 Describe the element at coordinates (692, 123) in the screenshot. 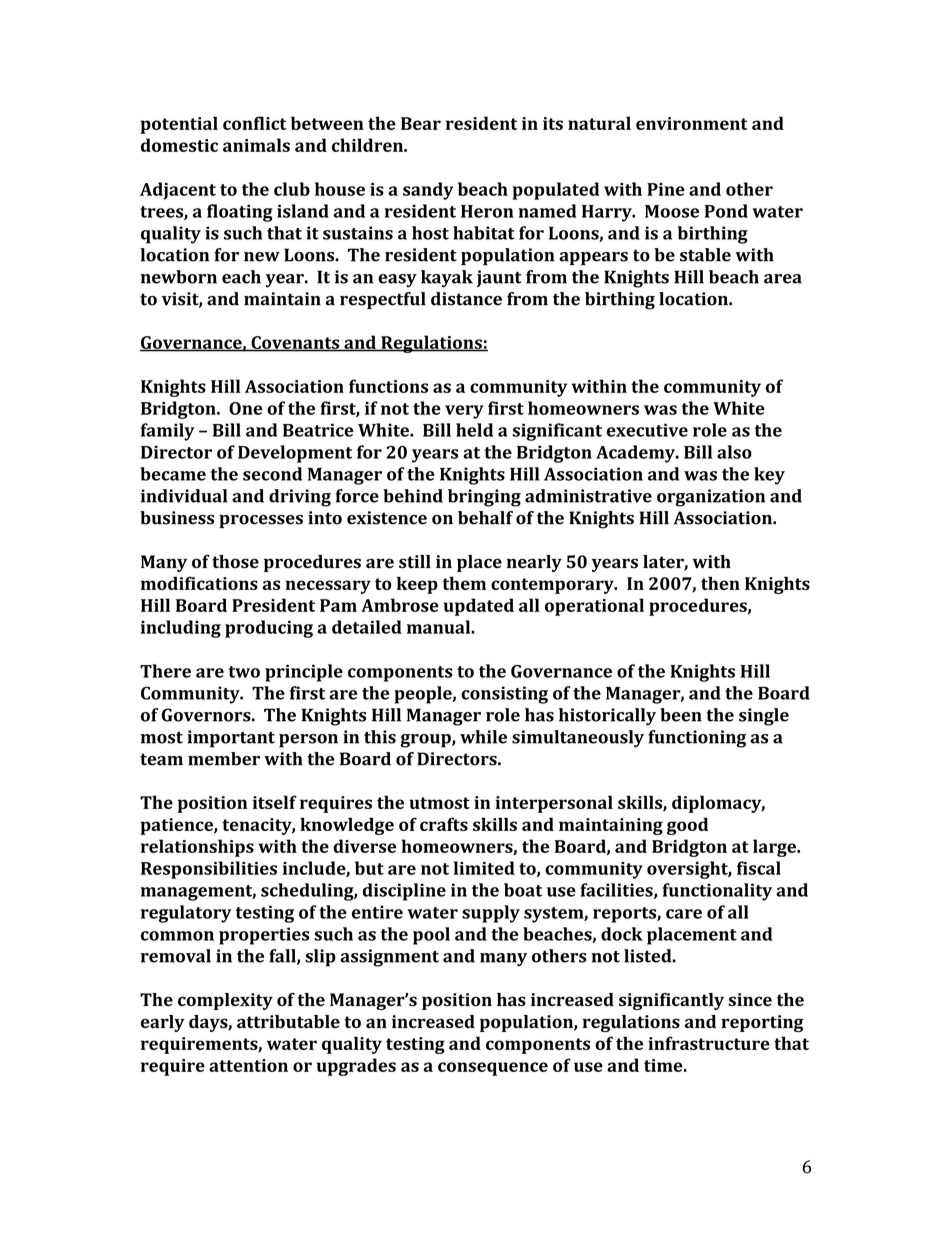

I see `environment` at that location.
